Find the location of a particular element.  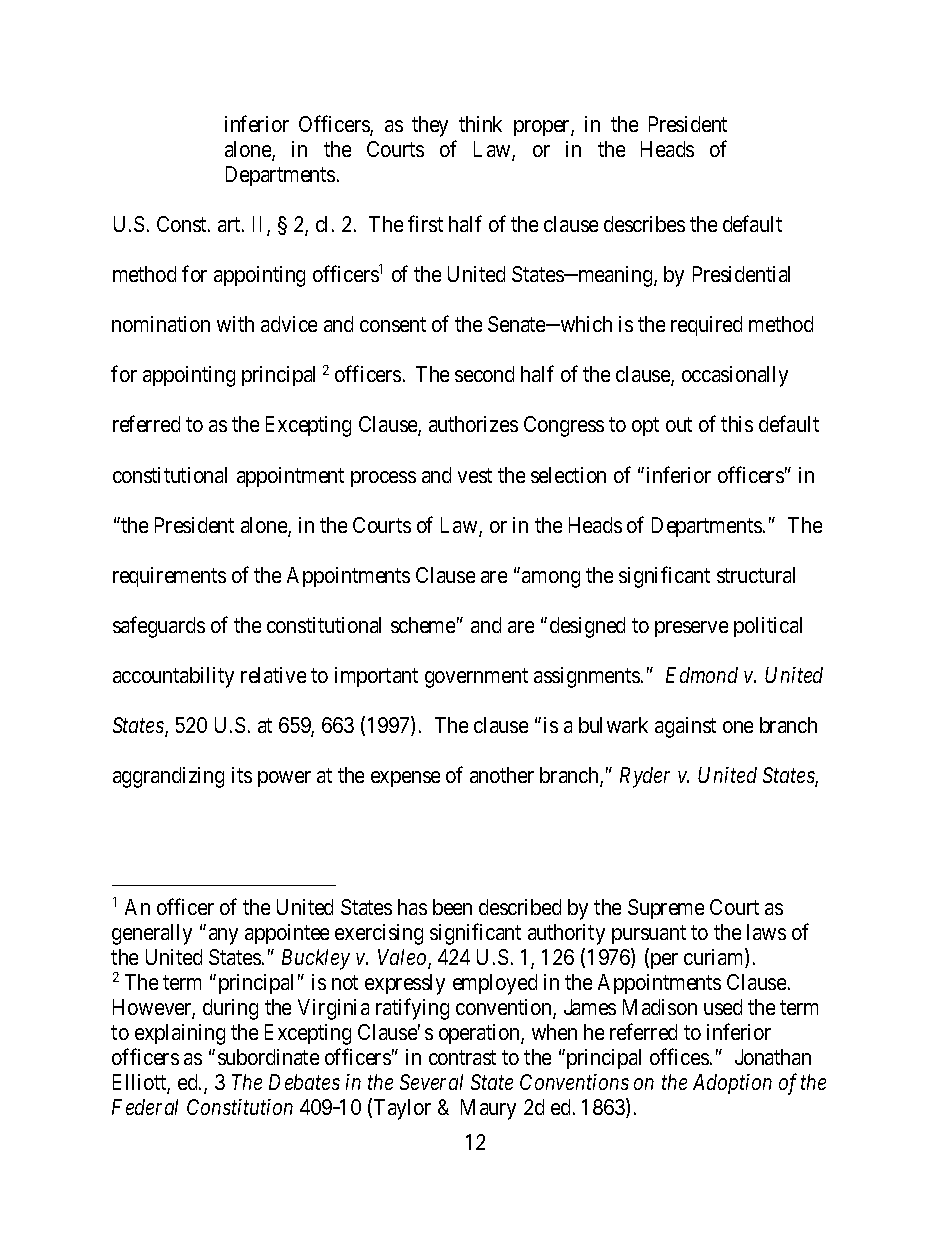

think is located at coordinates (480, 124).
